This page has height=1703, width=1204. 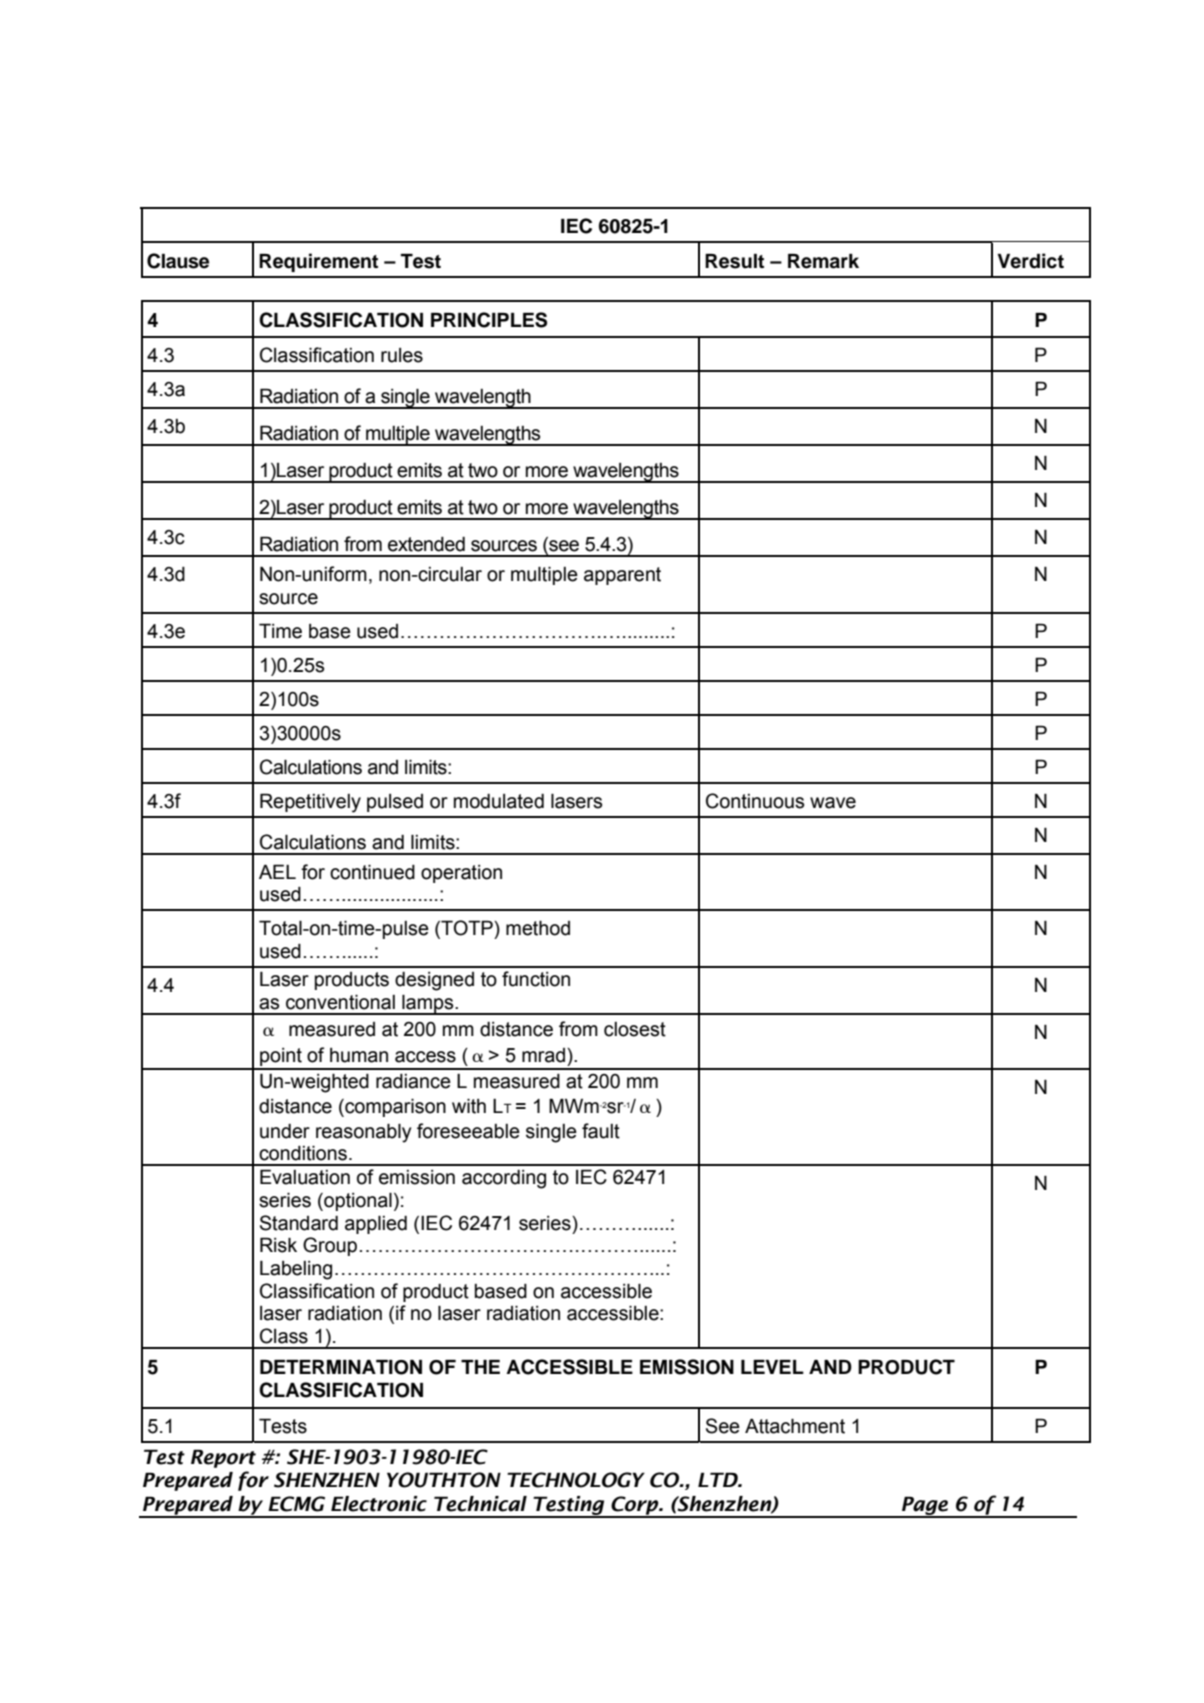 What do you see at coordinates (925, 1506) in the page?
I see `Page` at bounding box center [925, 1506].
